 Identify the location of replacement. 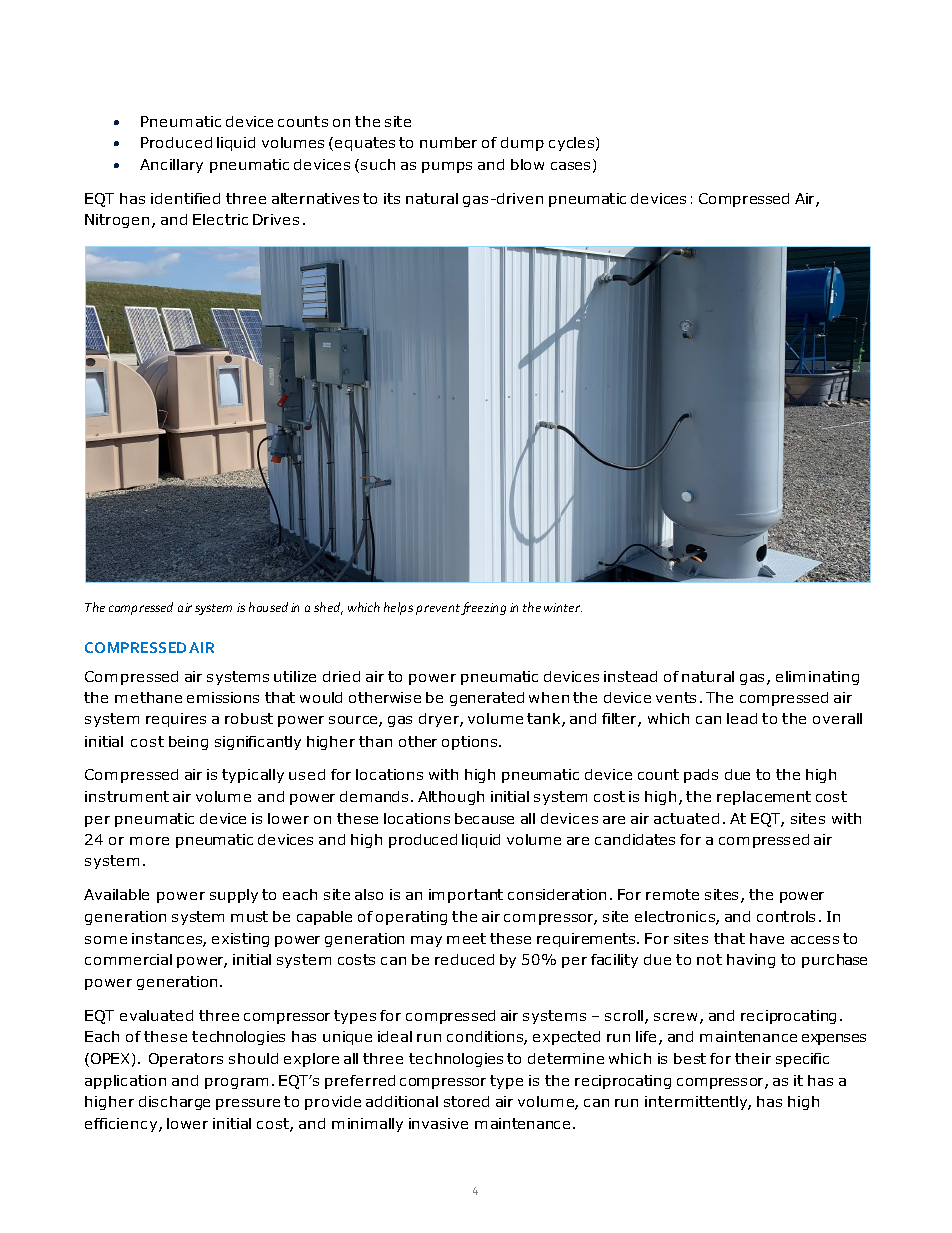
(764, 798).
